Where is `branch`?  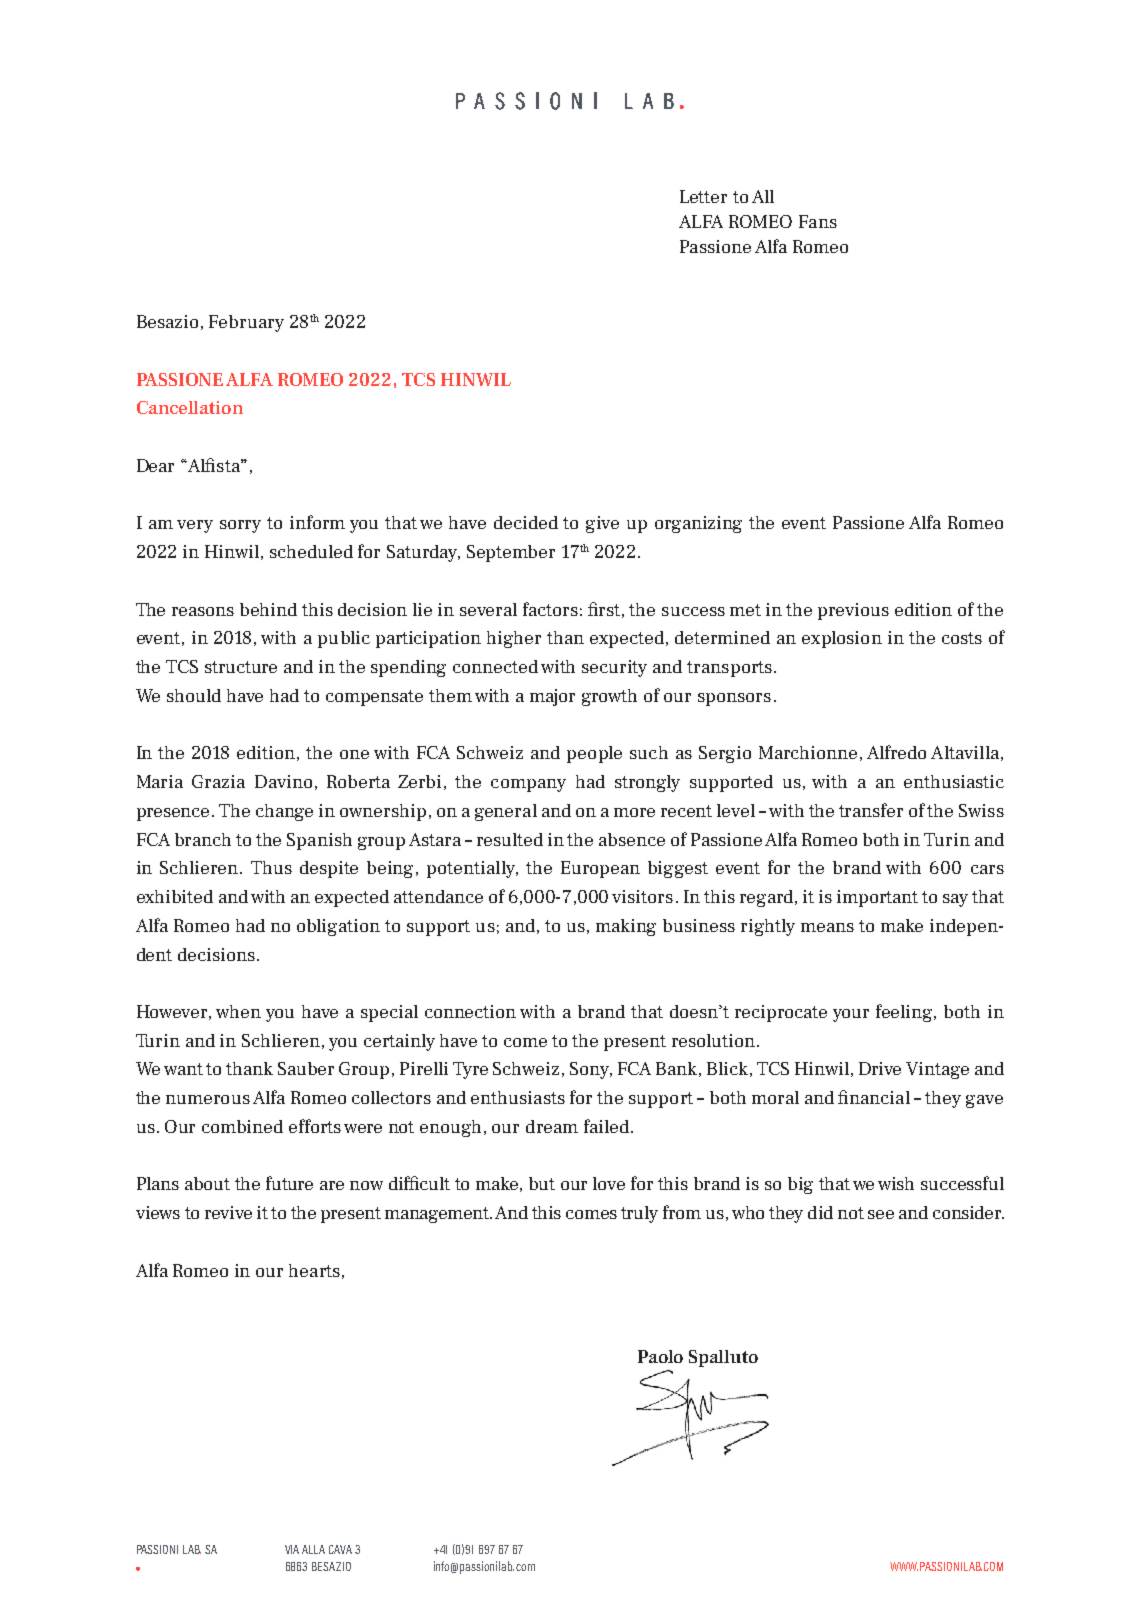 branch is located at coordinates (203, 839).
